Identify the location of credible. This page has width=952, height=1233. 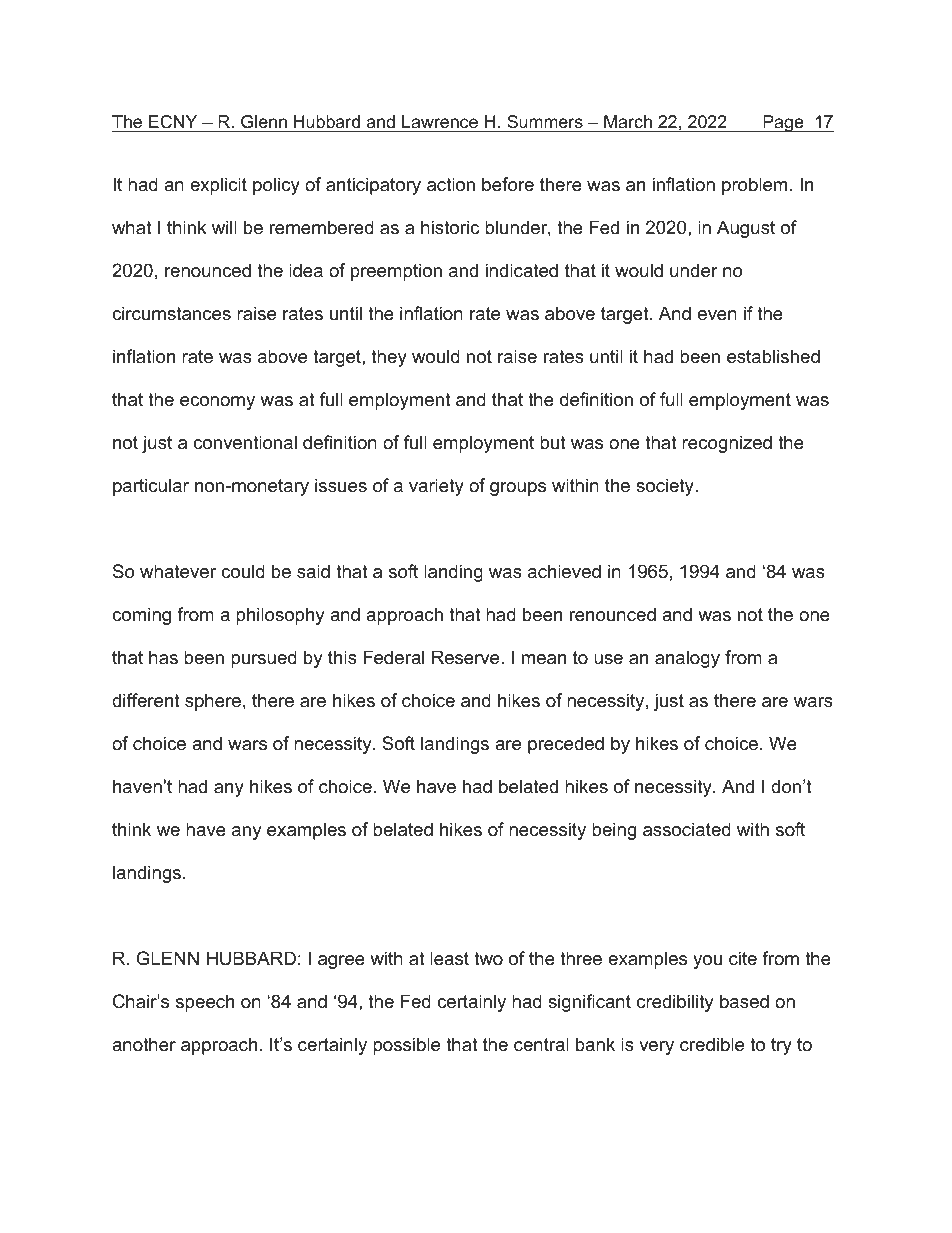
(712, 1044).
